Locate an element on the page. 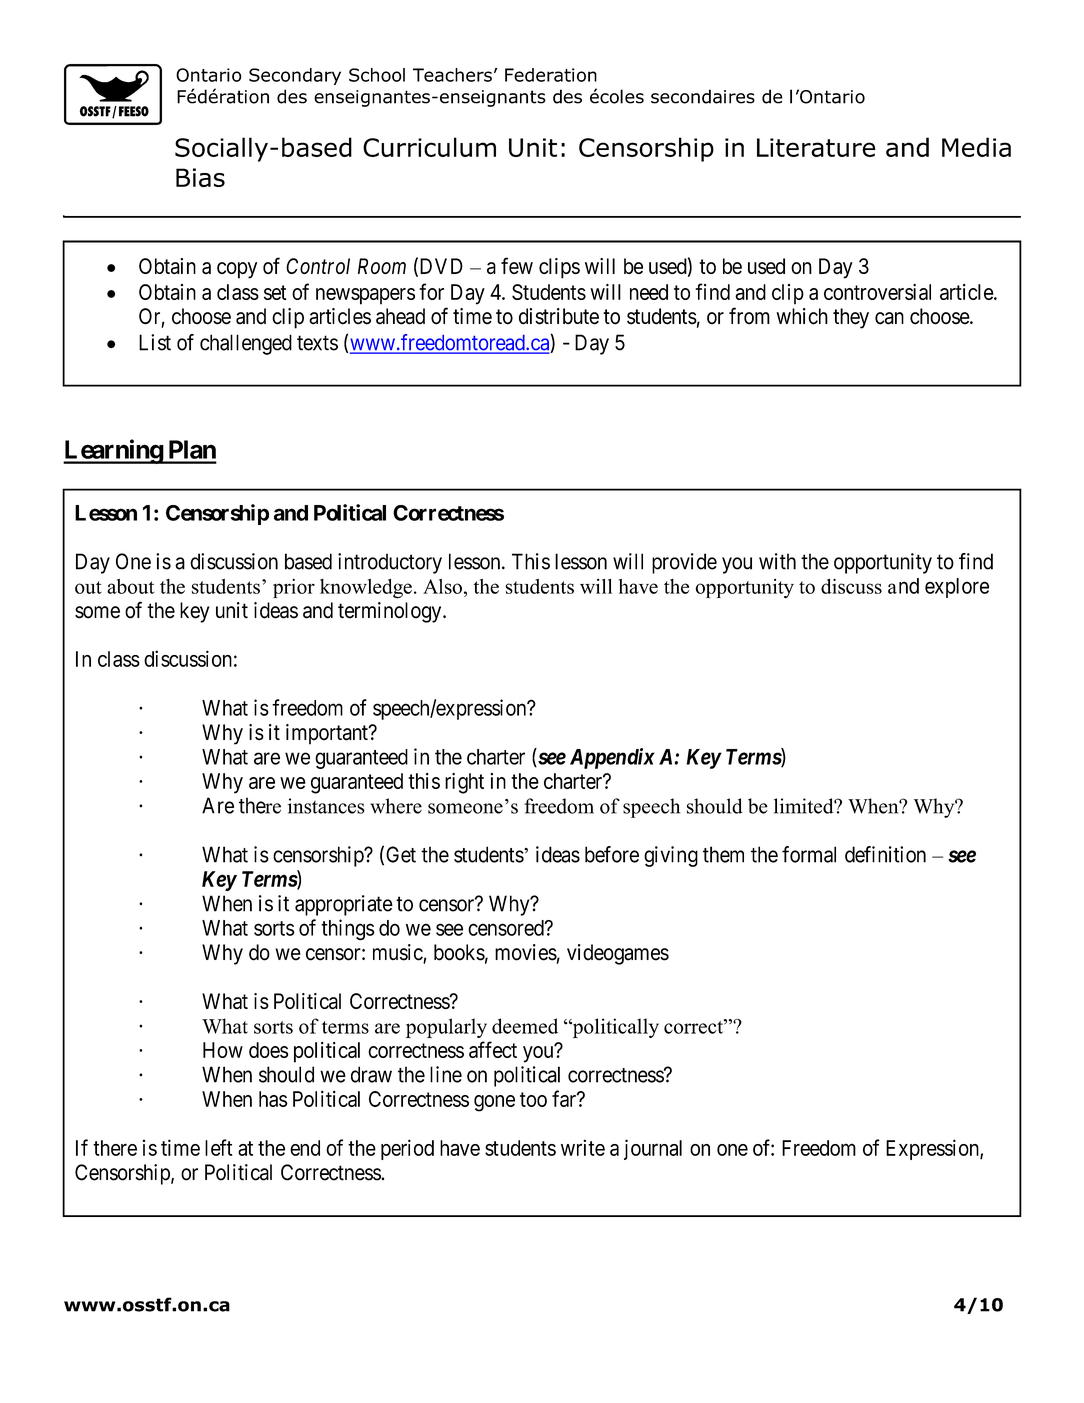 The height and width of the document is (1403, 1084). Also is located at coordinates (442, 586).
